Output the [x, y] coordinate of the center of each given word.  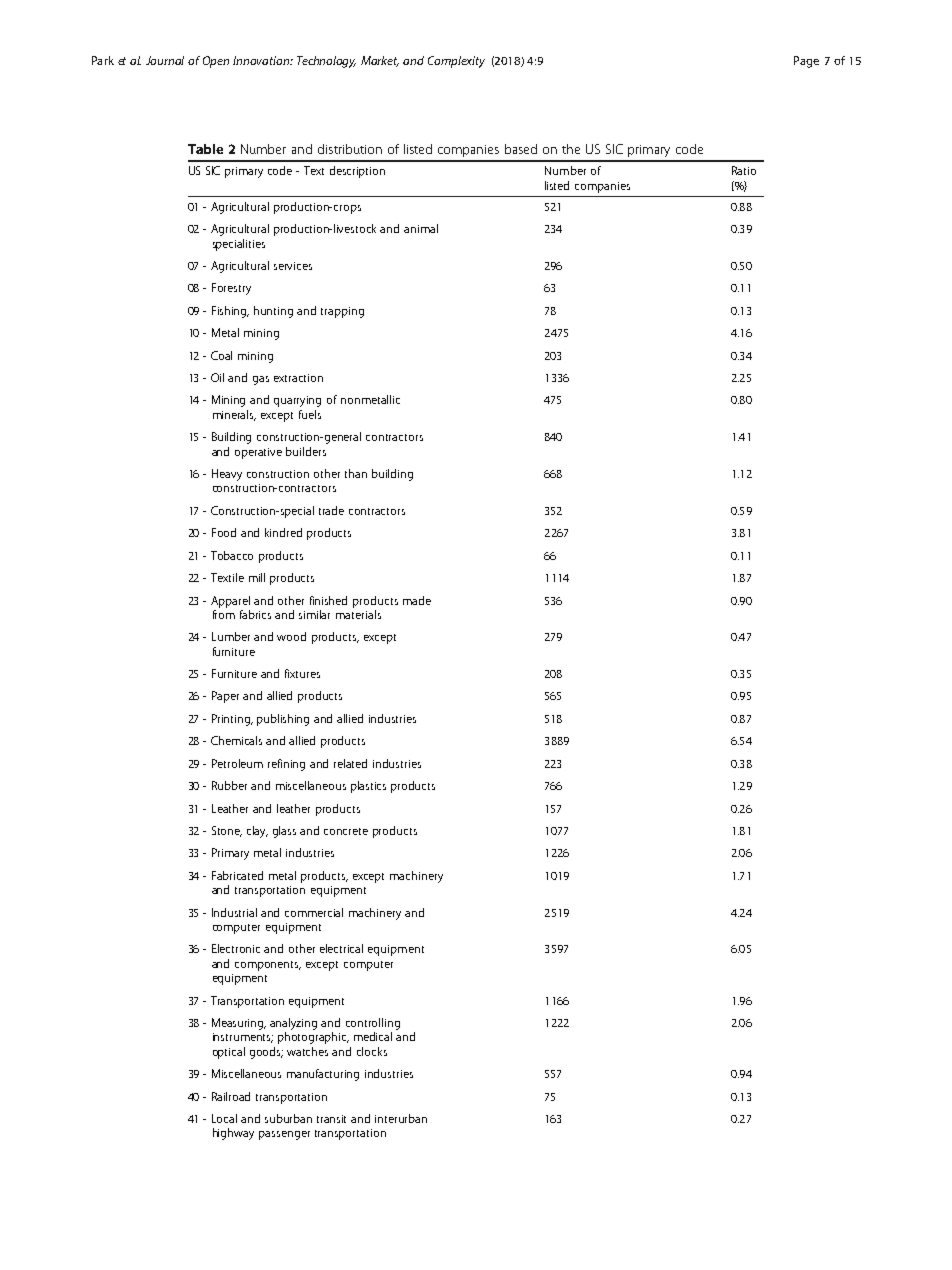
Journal [165, 60]
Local [224, 1118]
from [224, 613]
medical [373, 1036]
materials [358, 613]
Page [806, 62]
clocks [372, 1051]
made [417, 600]
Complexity [456, 62]
